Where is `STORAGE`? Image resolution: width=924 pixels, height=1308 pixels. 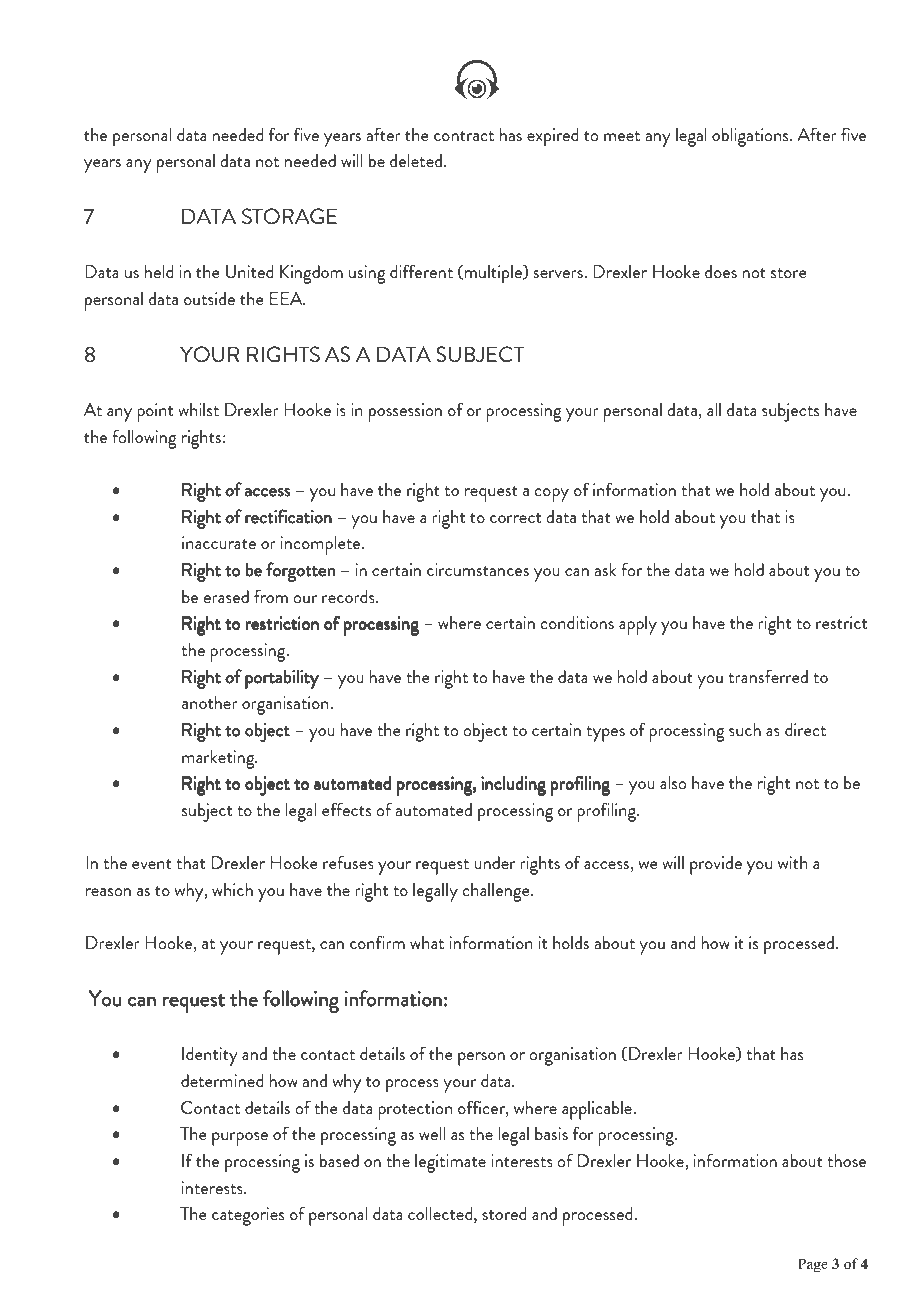
STORAGE is located at coordinates (289, 216).
